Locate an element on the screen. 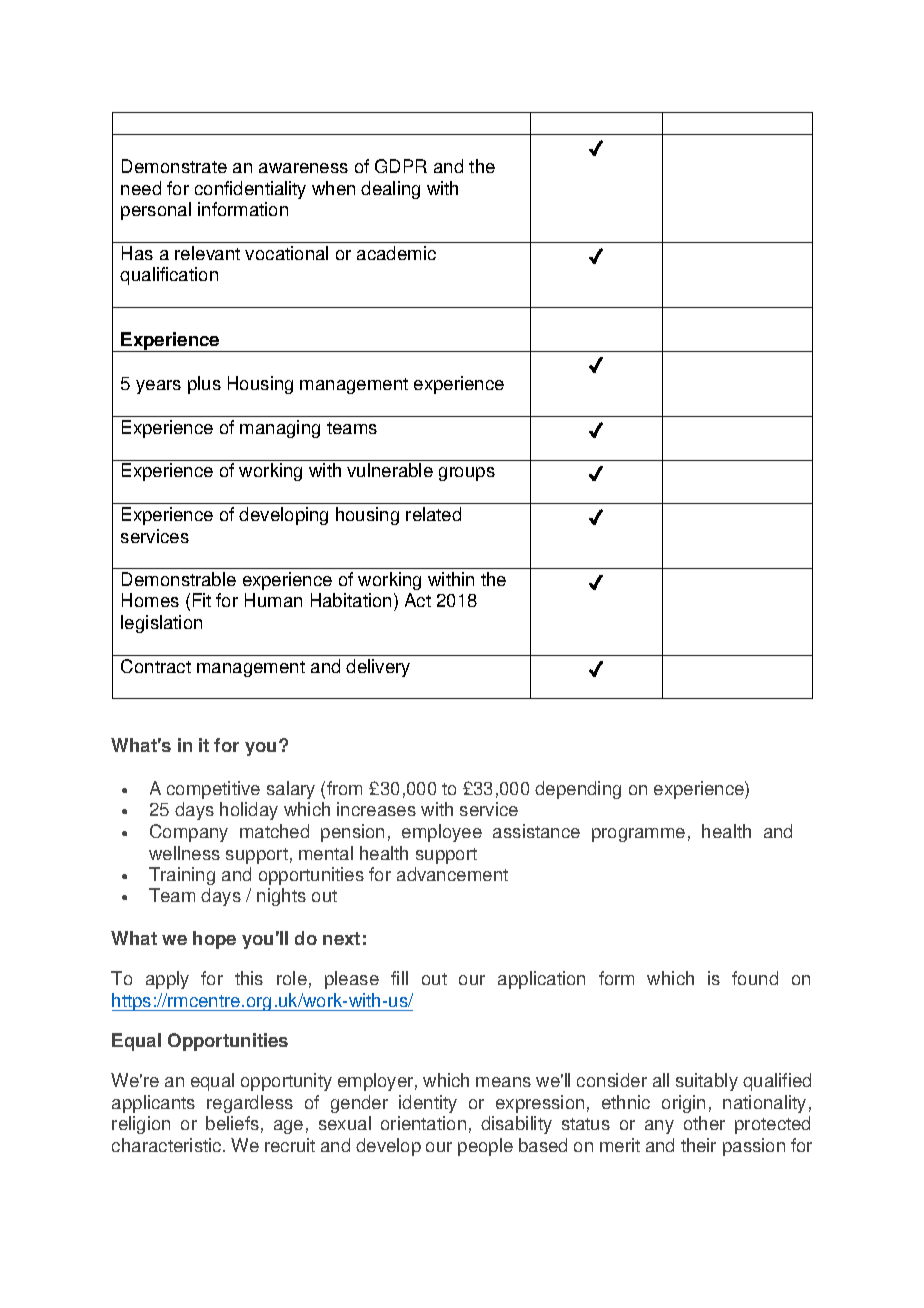 The image size is (924, 1308). beliefs is located at coordinates (232, 1123).
